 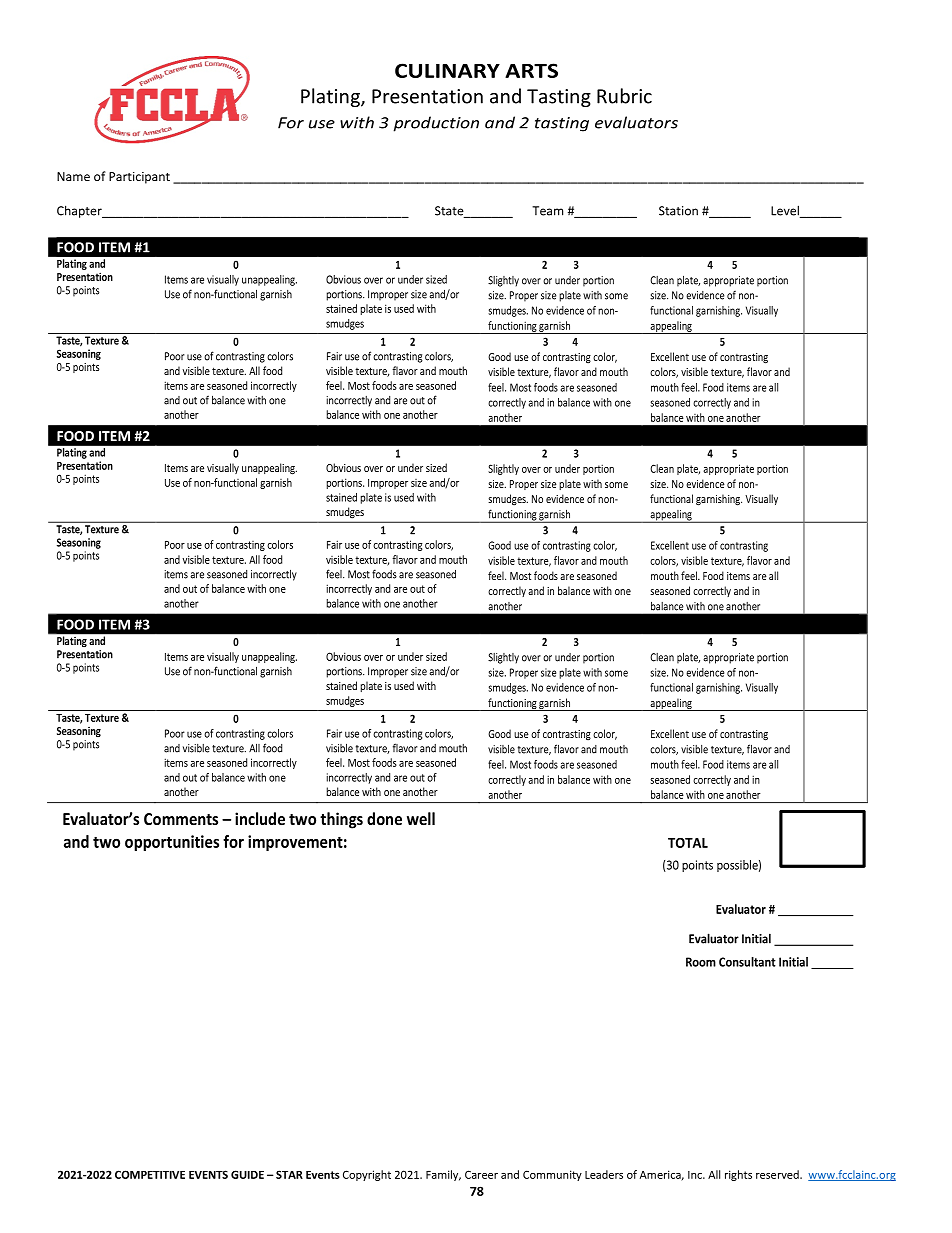 What do you see at coordinates (421, 818) in the screenshot?
I see `well` at bounding box center [421, 818].
